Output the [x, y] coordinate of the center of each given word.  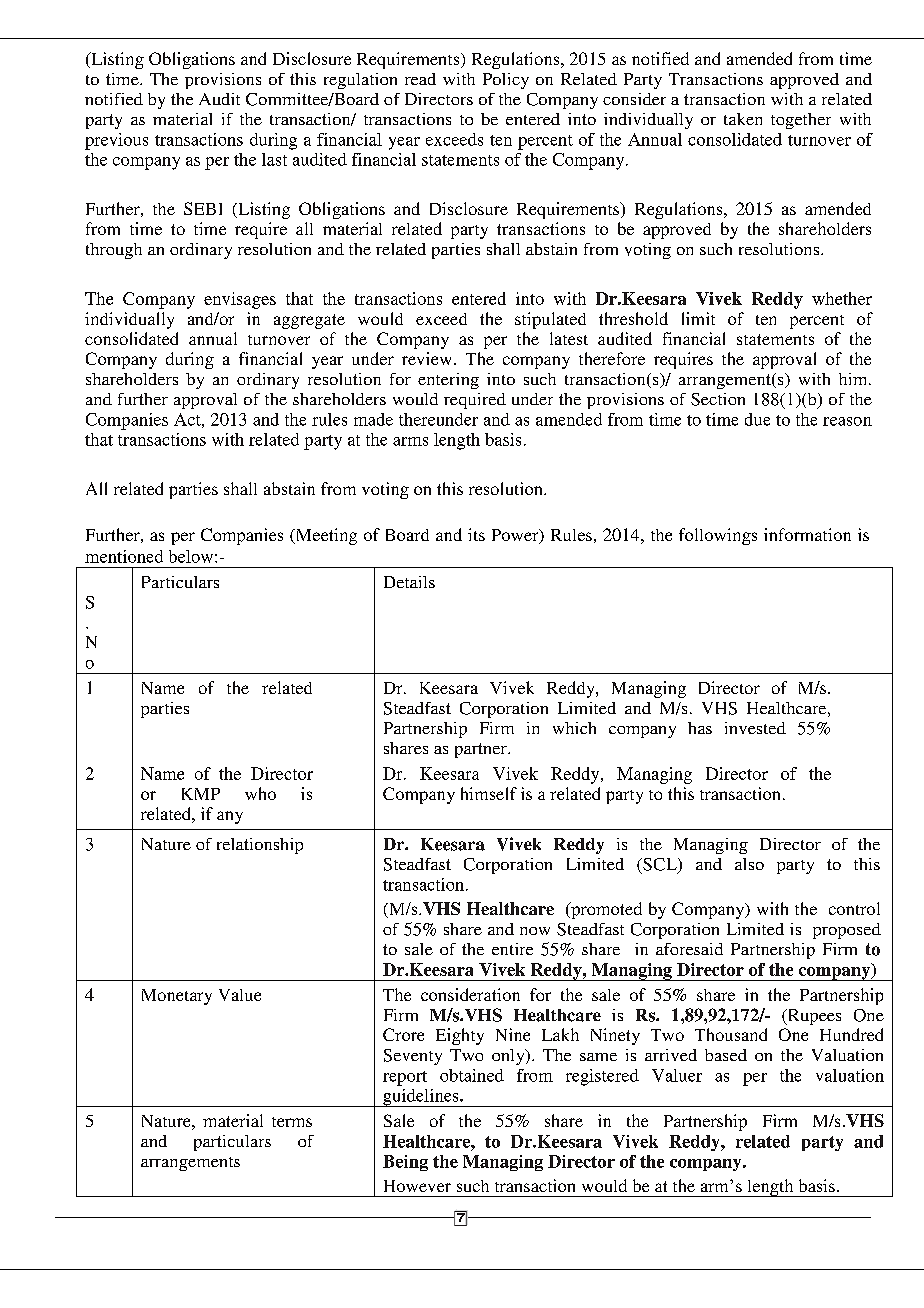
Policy [506, 81]
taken [743, 119]
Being [405, 1163]
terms [292, 1122]
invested [755, 728]
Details [409, 582]
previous [116, 141]
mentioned [124, 556]
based [726, 1055]
